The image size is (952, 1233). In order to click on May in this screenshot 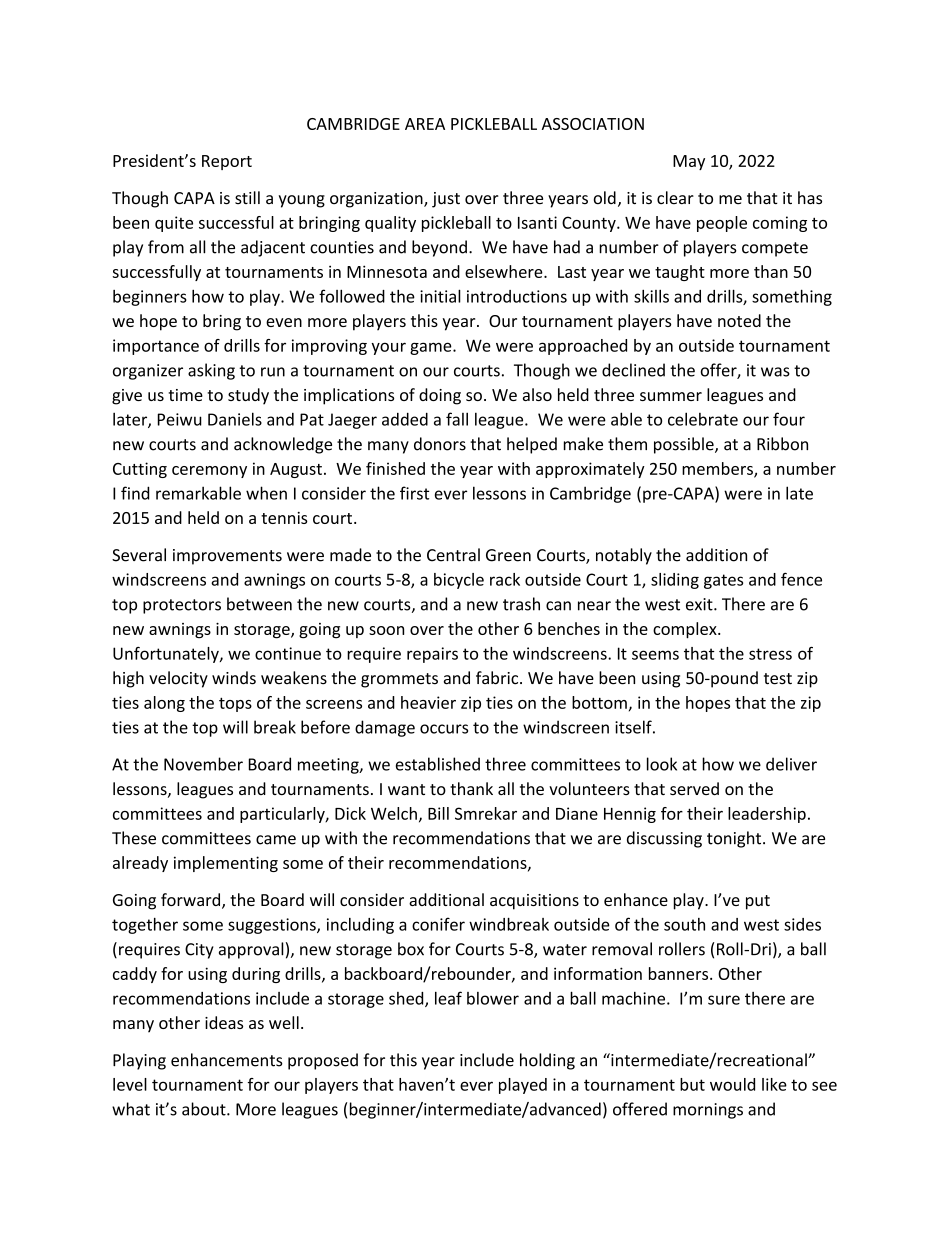, I will do `click(689, 162)`.
